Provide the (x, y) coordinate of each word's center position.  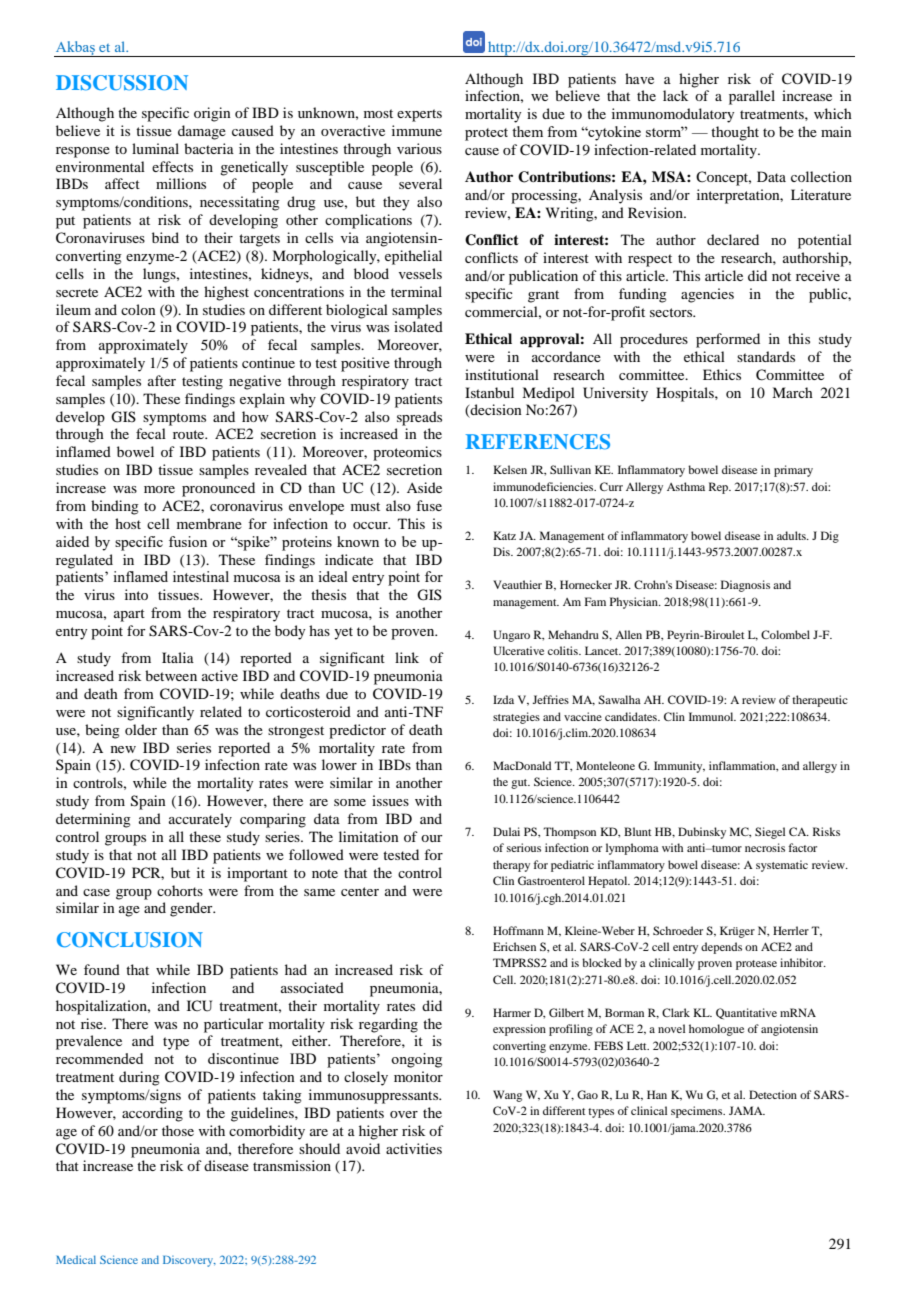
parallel (752, 97)
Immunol (712, 716)
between (171, 675)
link (407, 657)
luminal (155, 148)
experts (419, 115)
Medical (76, 1259)
